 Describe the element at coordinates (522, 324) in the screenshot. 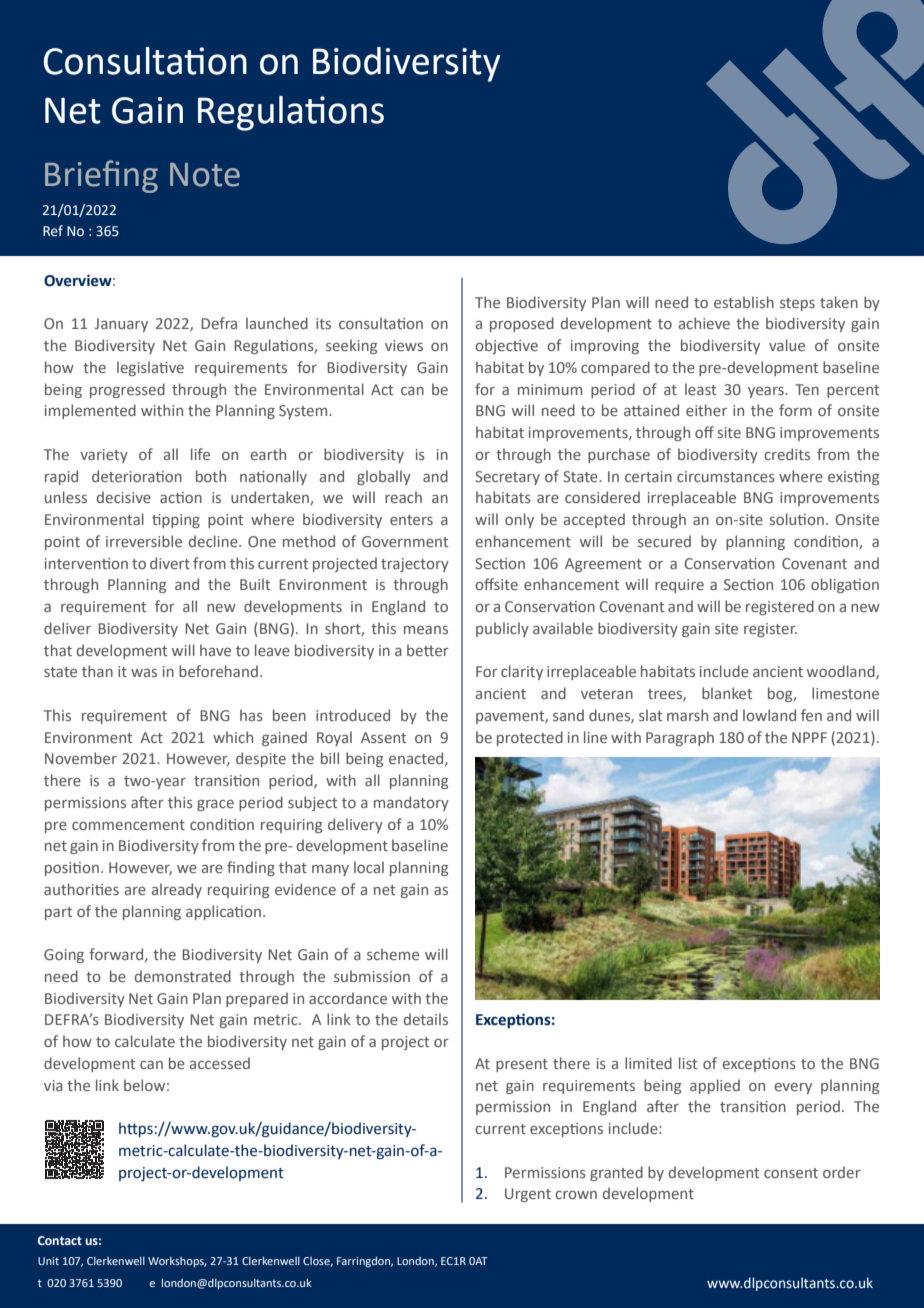

I see `proposed` at that location.
